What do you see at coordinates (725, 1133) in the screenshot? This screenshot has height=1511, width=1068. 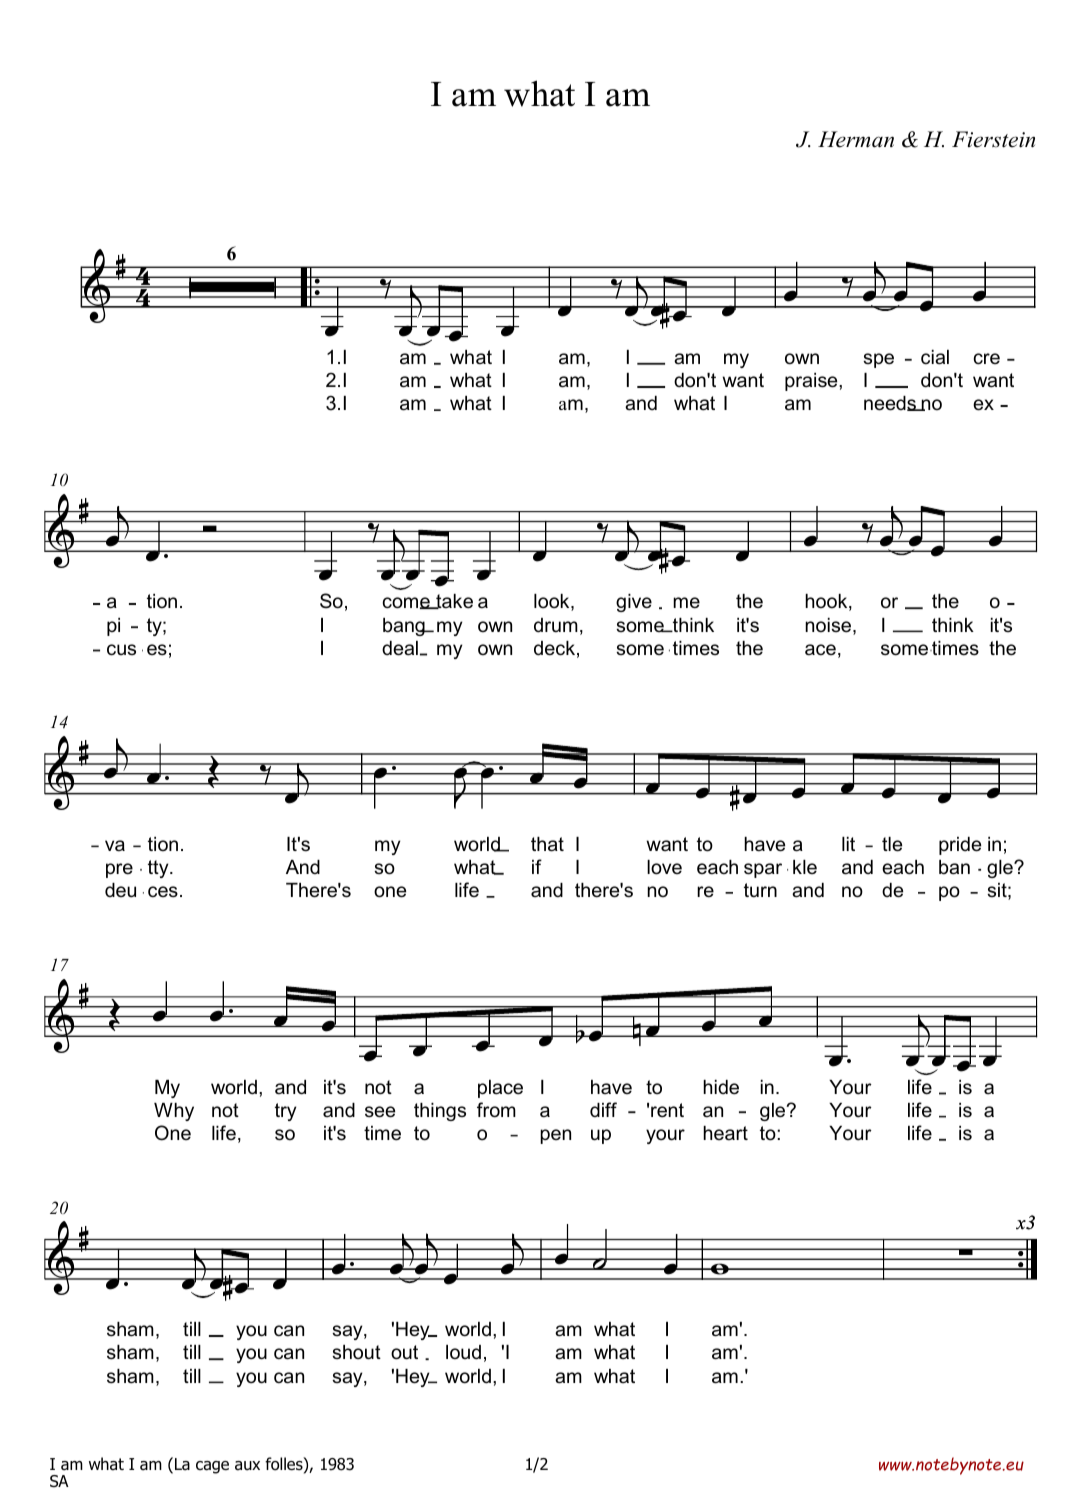 I see `heart` at bounding box center [725, 1133].
